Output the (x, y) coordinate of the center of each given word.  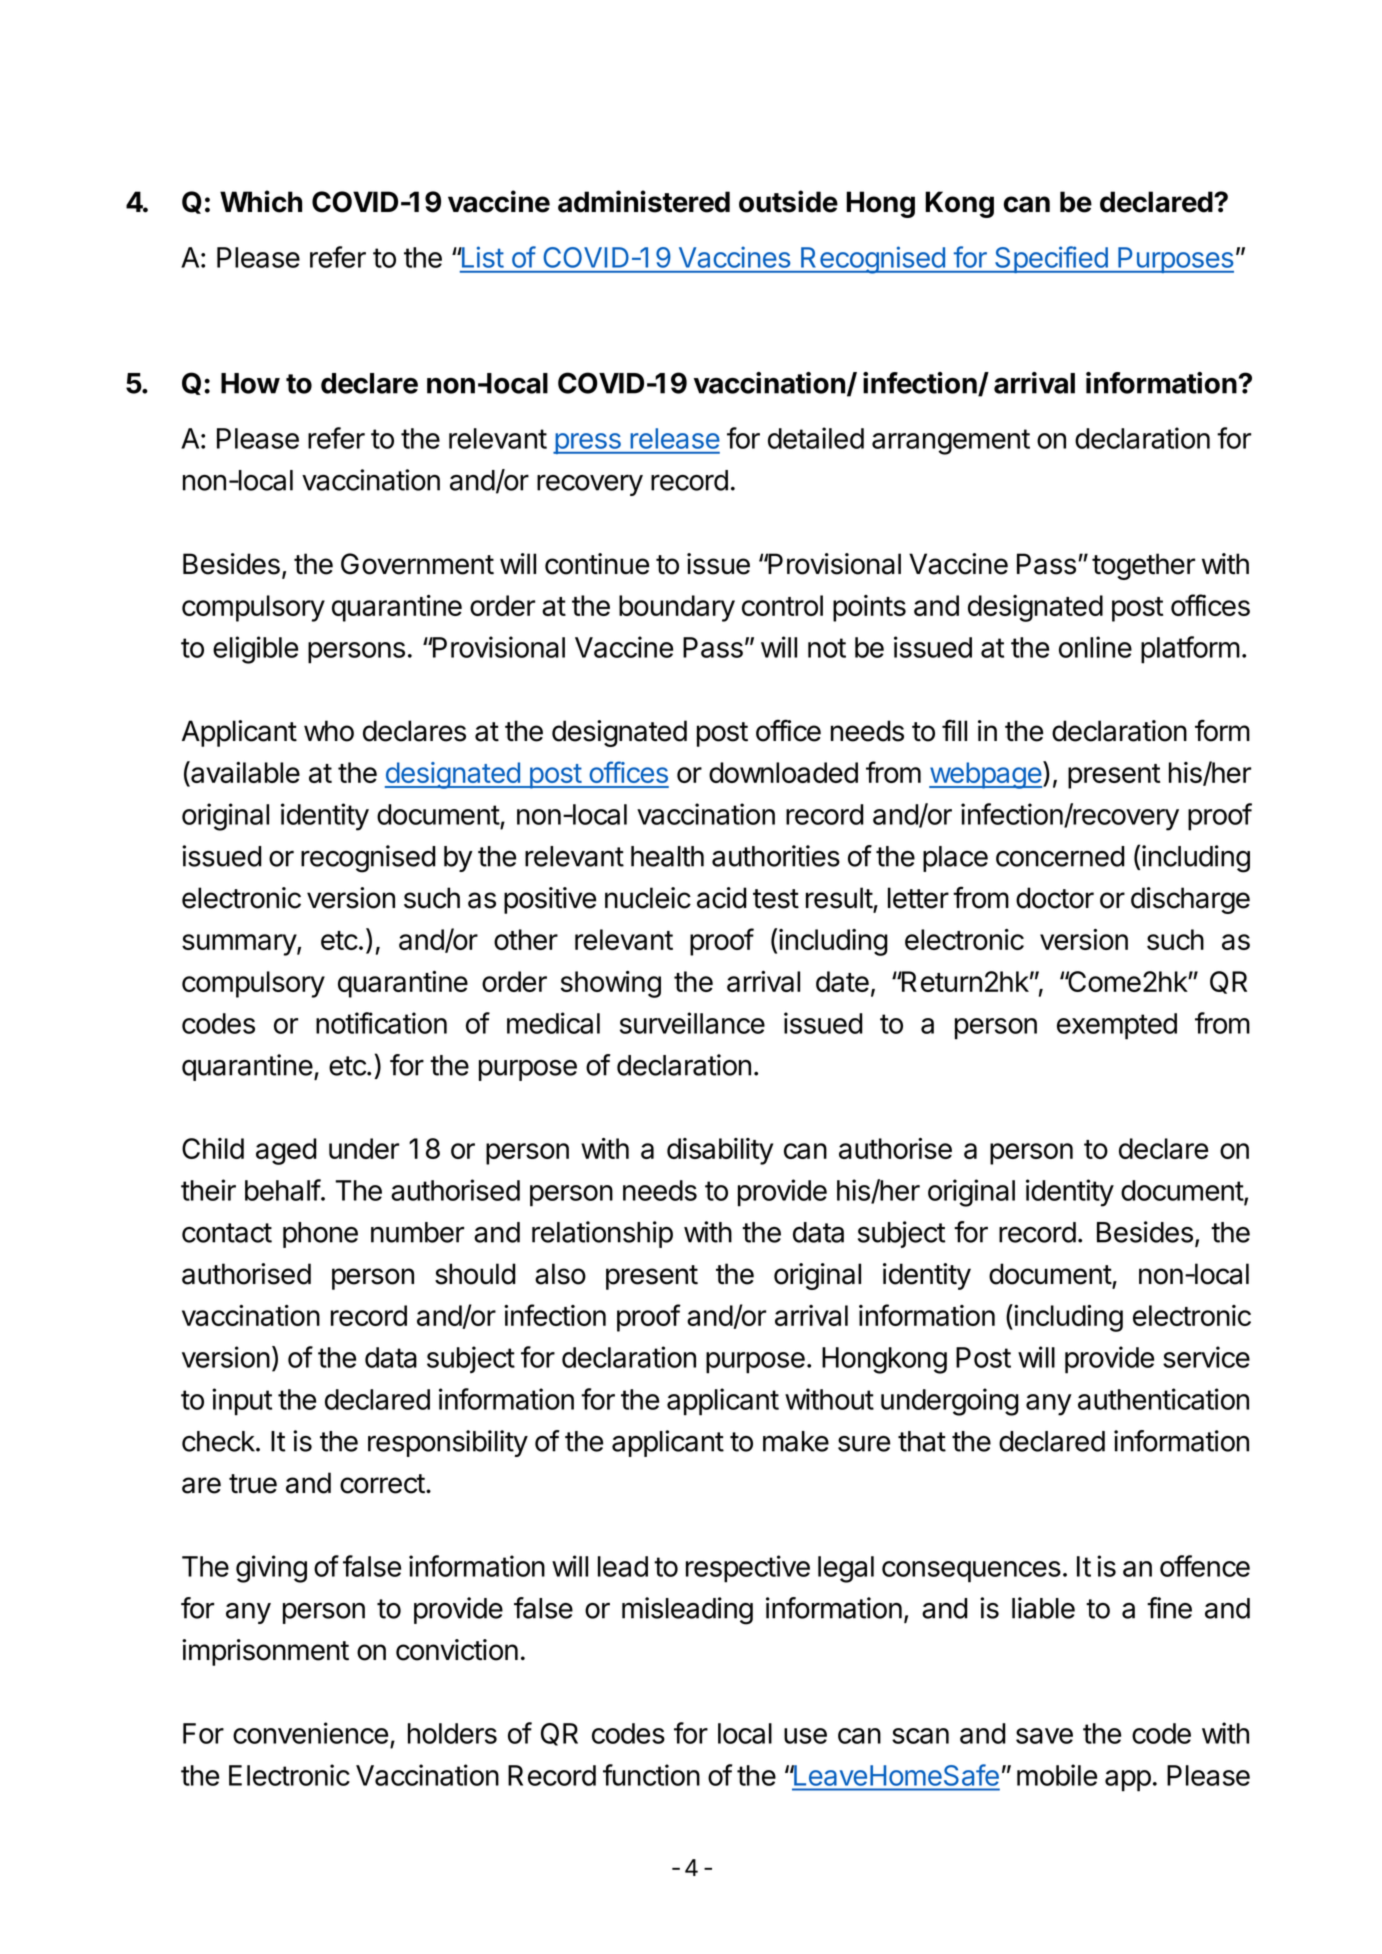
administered (644, 201)
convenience (310, 1733)
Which (261, 201)
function (651, 1775)
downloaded (783, 772)
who (329, 731)
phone (320, 1235)
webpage (985, 775)
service (1206, 1357)
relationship (602, 1234)
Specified (1051, 259)
